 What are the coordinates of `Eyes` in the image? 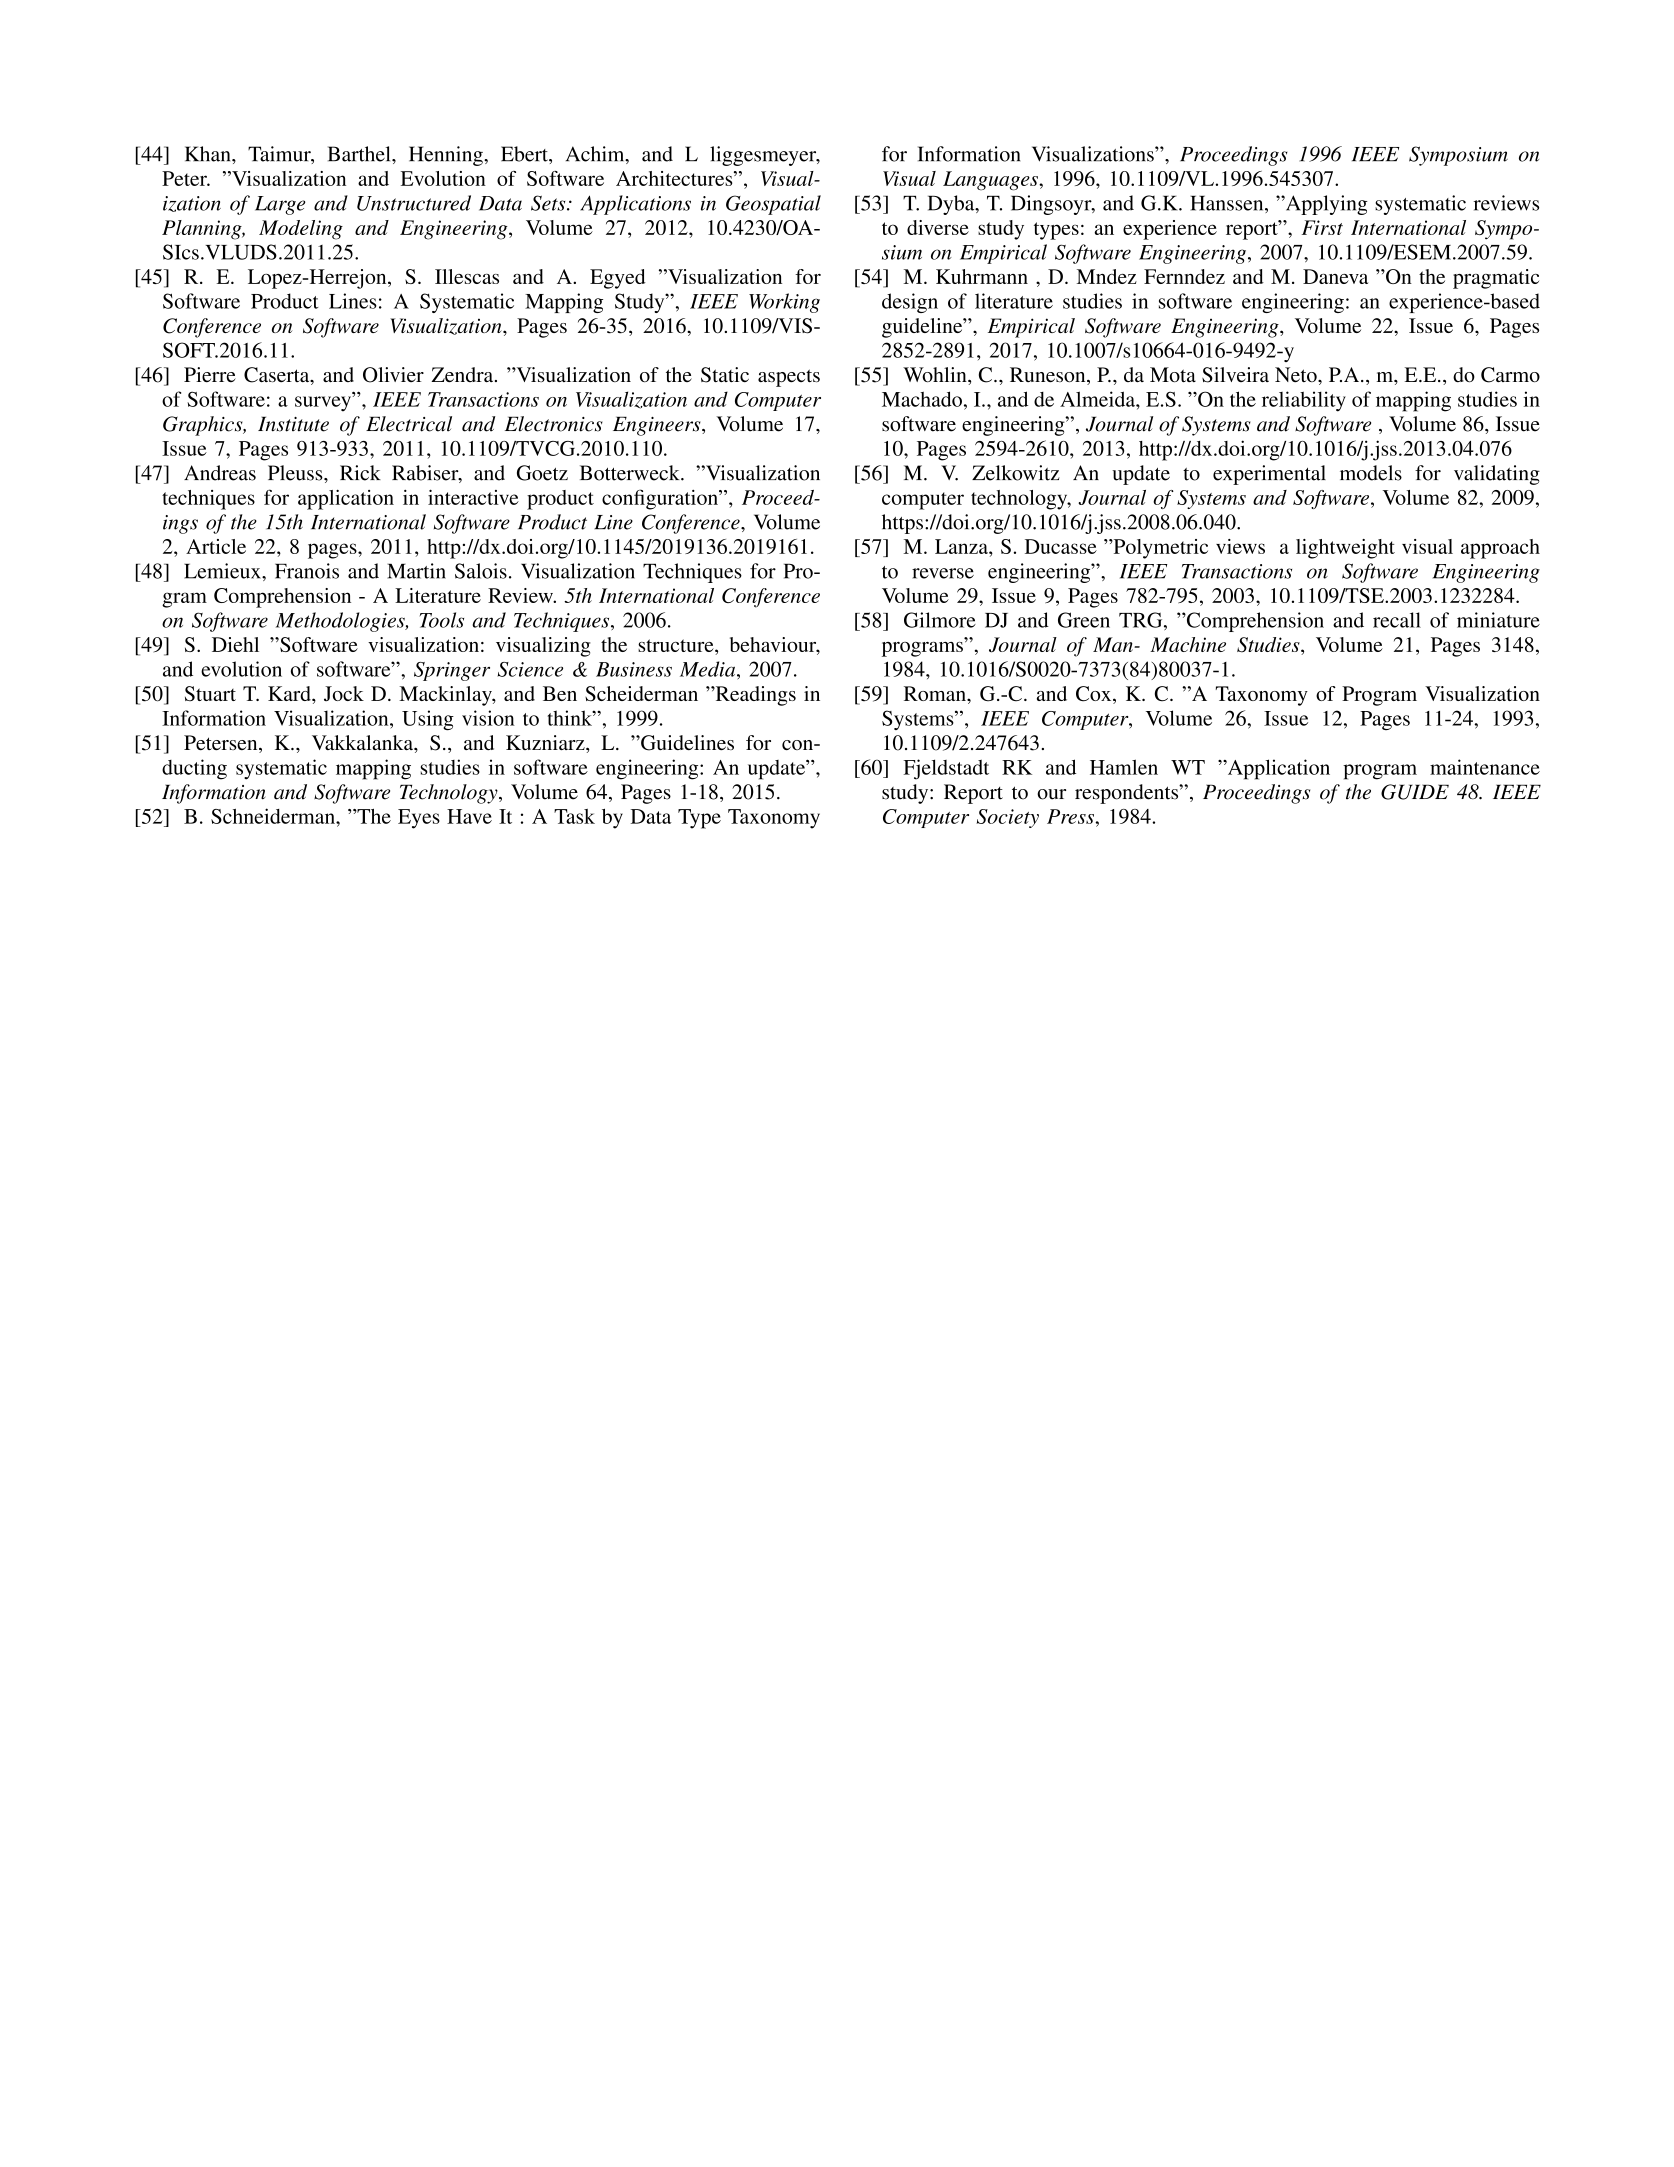 It's located at (419, 819).
